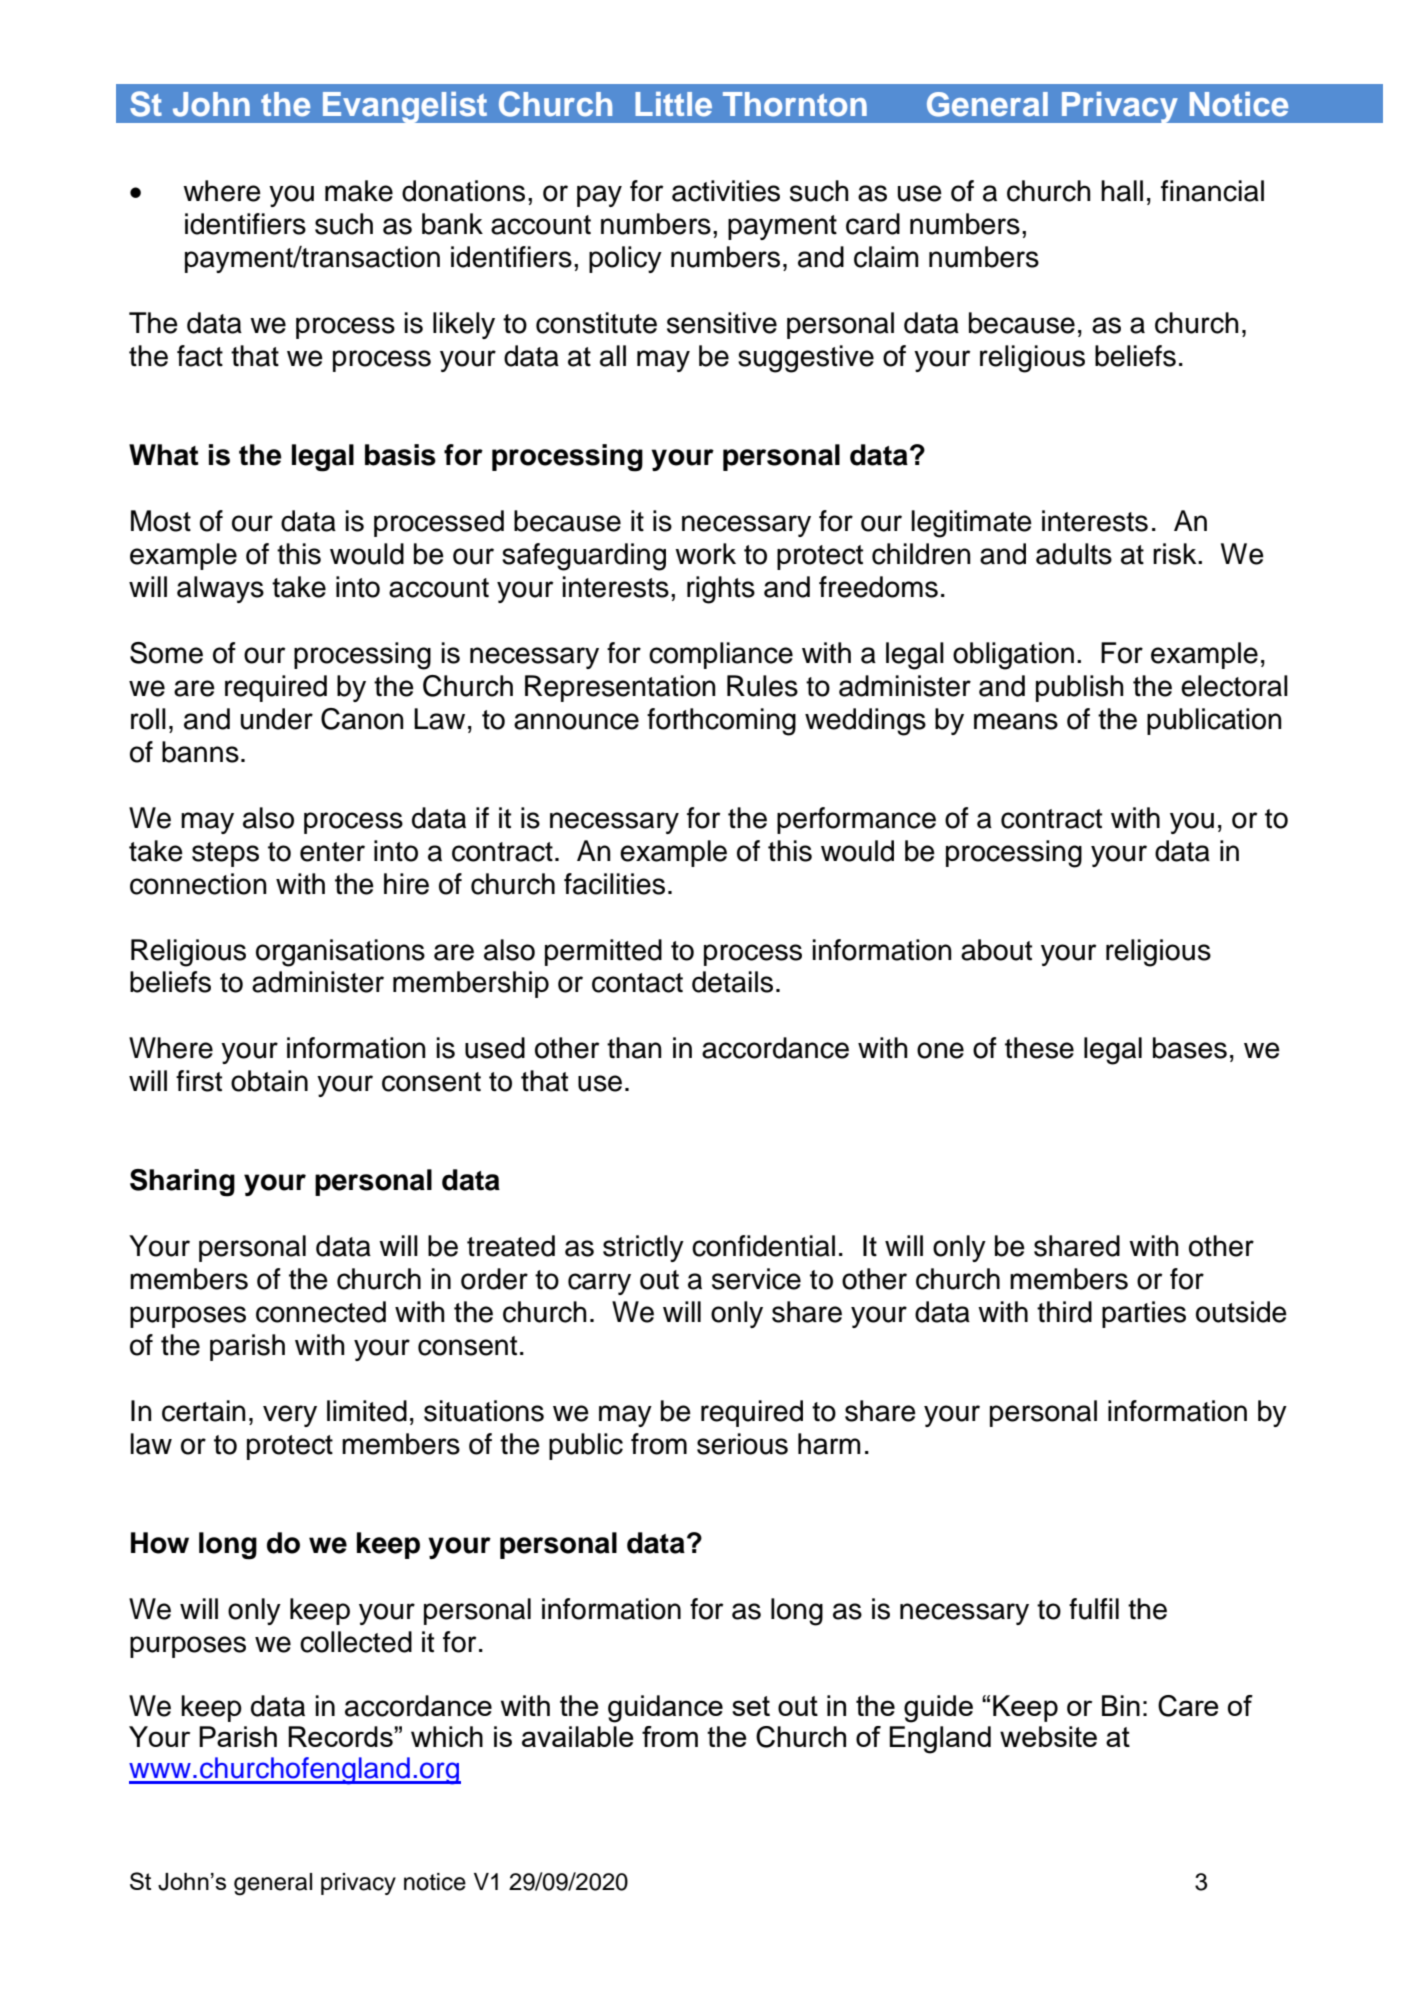  What do you see at coordinates (726, 191) in the document?
I see `activities` at bounding box center [726, 191].
